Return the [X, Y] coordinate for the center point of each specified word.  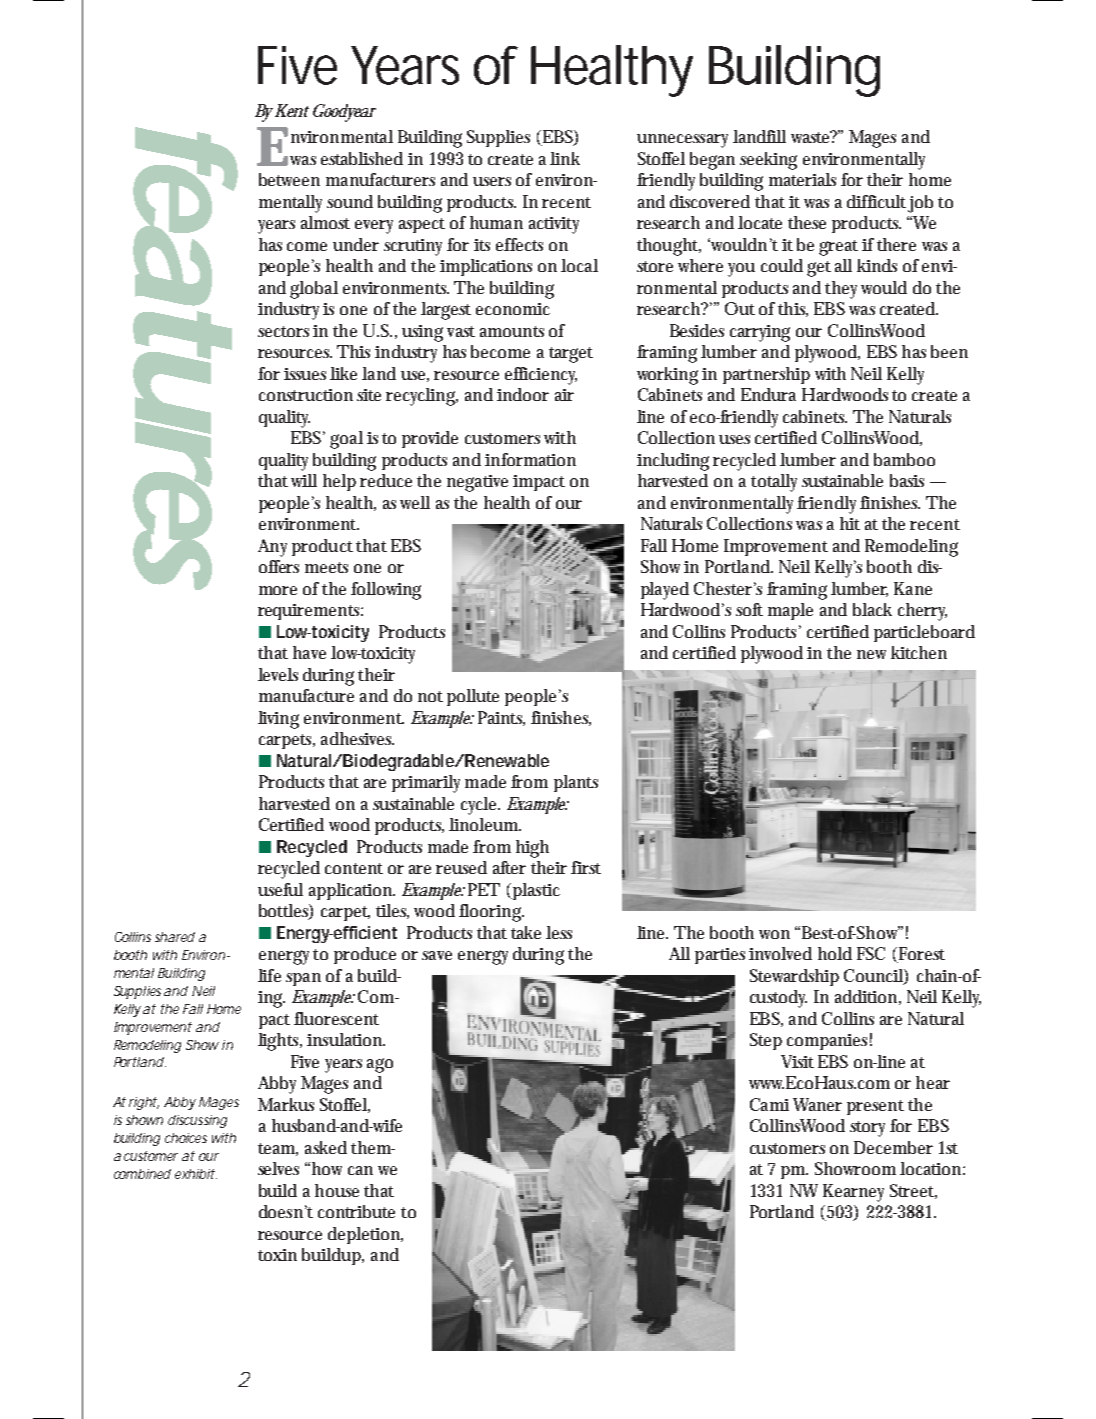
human [496, 222]
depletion [365, 1235]
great [841, 248]
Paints [501, 718]
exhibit [195, 1174]
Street [913, 1191]
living [278, 720]
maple [790, 611]
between [289, 179]
